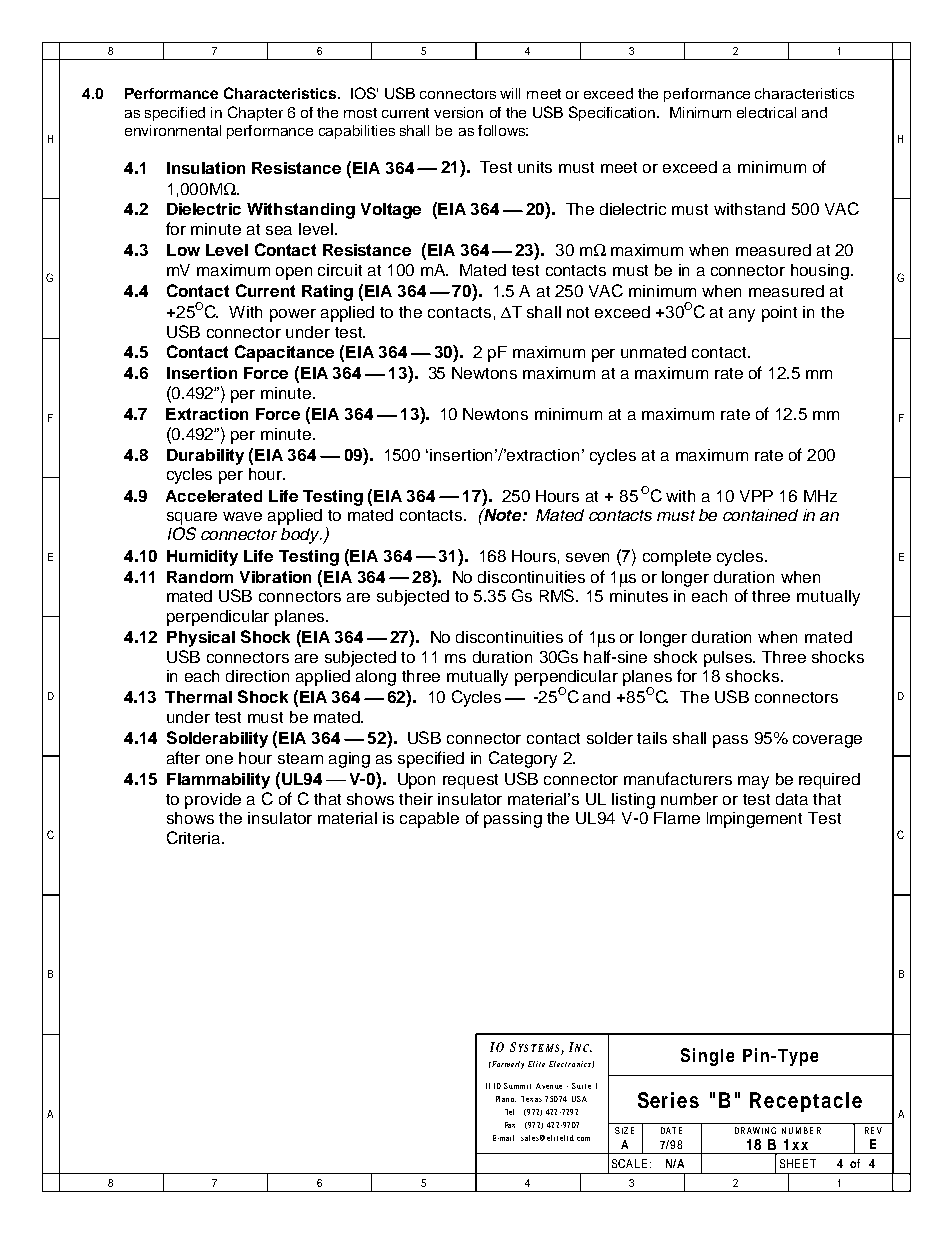  I want to click on Physical, so click(201, 639).
